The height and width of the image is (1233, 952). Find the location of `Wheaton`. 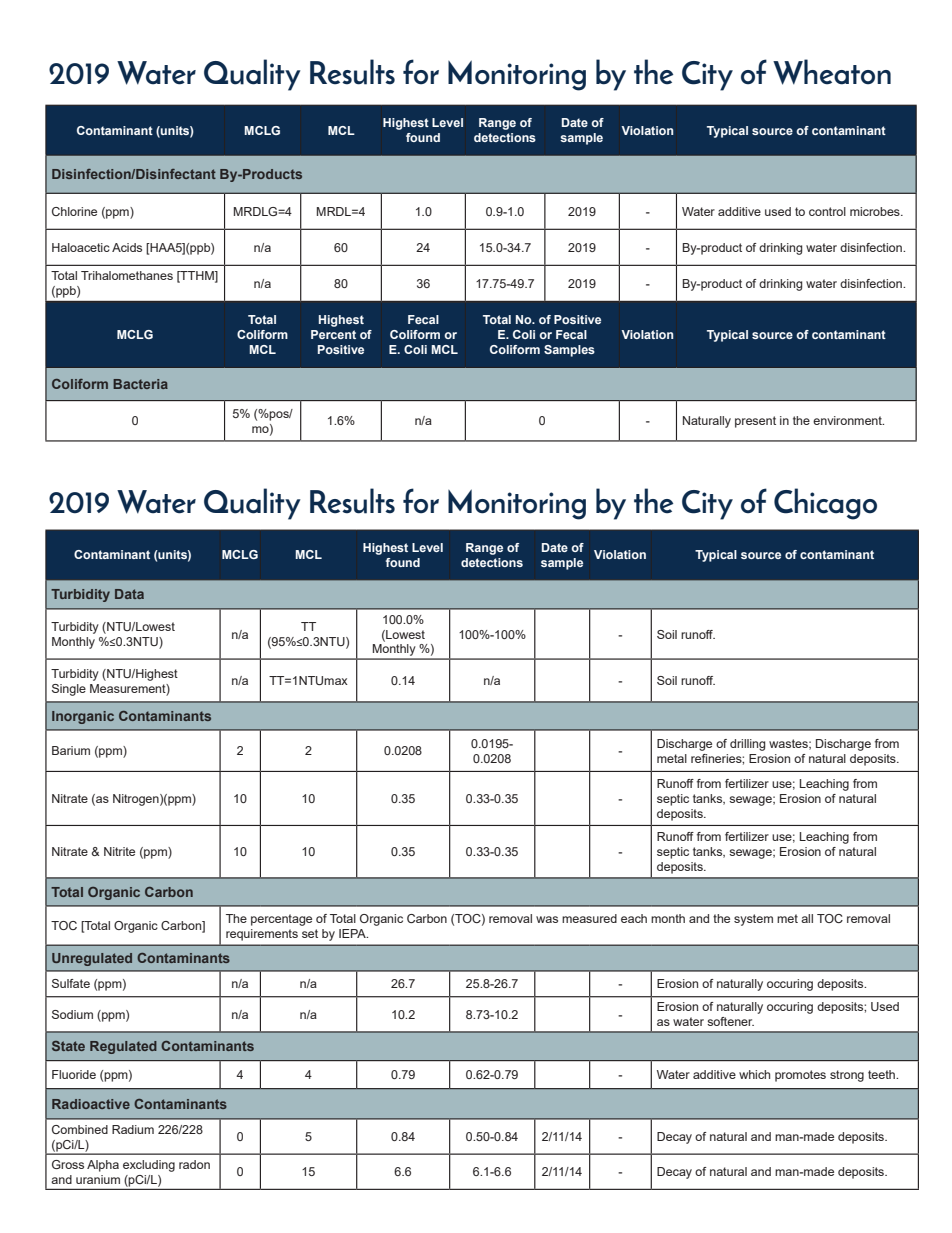

Wheaton is located at coordinates (832, 72).
